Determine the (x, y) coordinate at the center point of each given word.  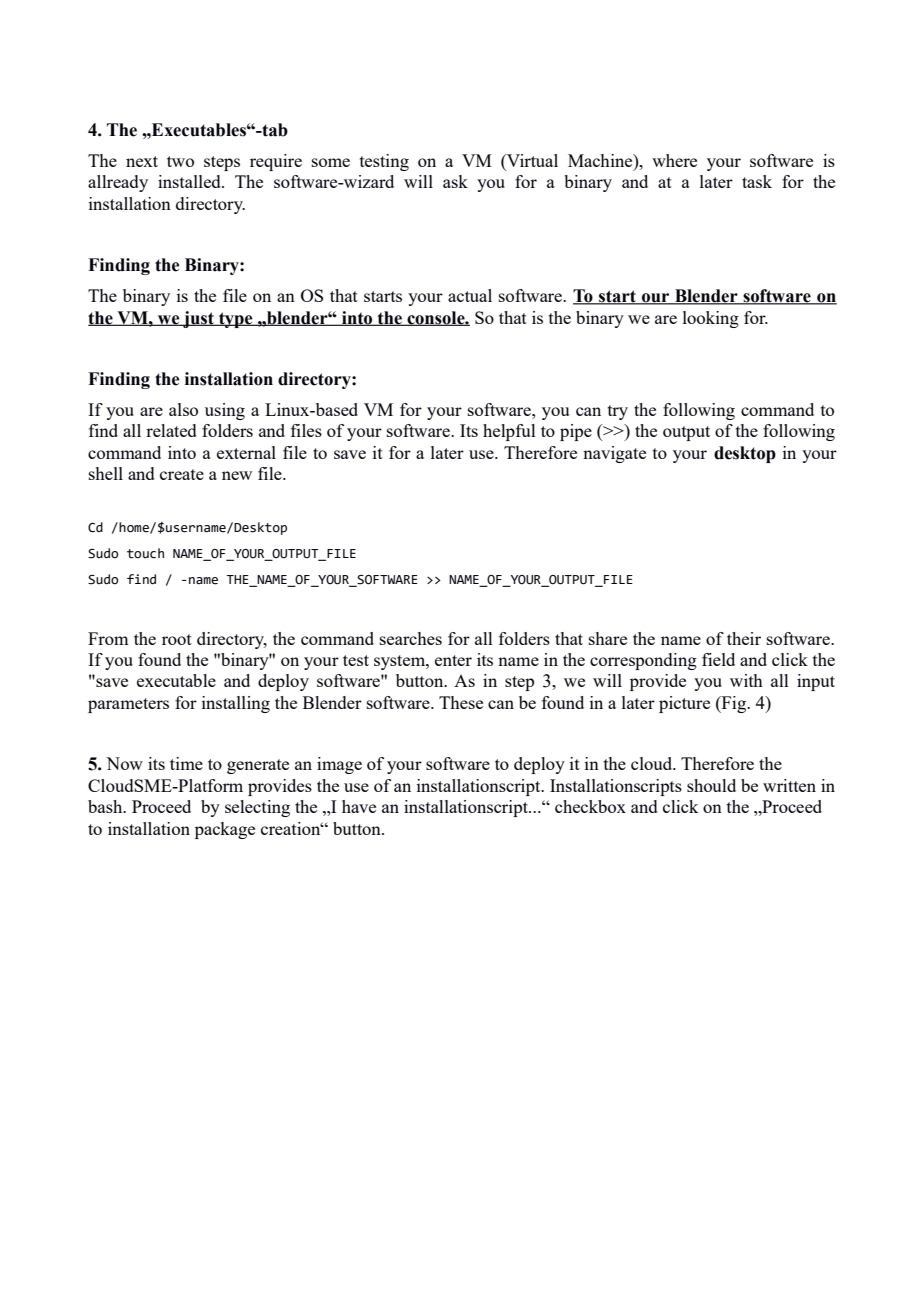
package (225, 830)
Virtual (531, 162)
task (757, 181)
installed (190, 181)
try (618, 412)
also (183, 409)
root (177, 639)
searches (411, 638)
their (744, 638)
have (359, 806)
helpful (509, 432)
